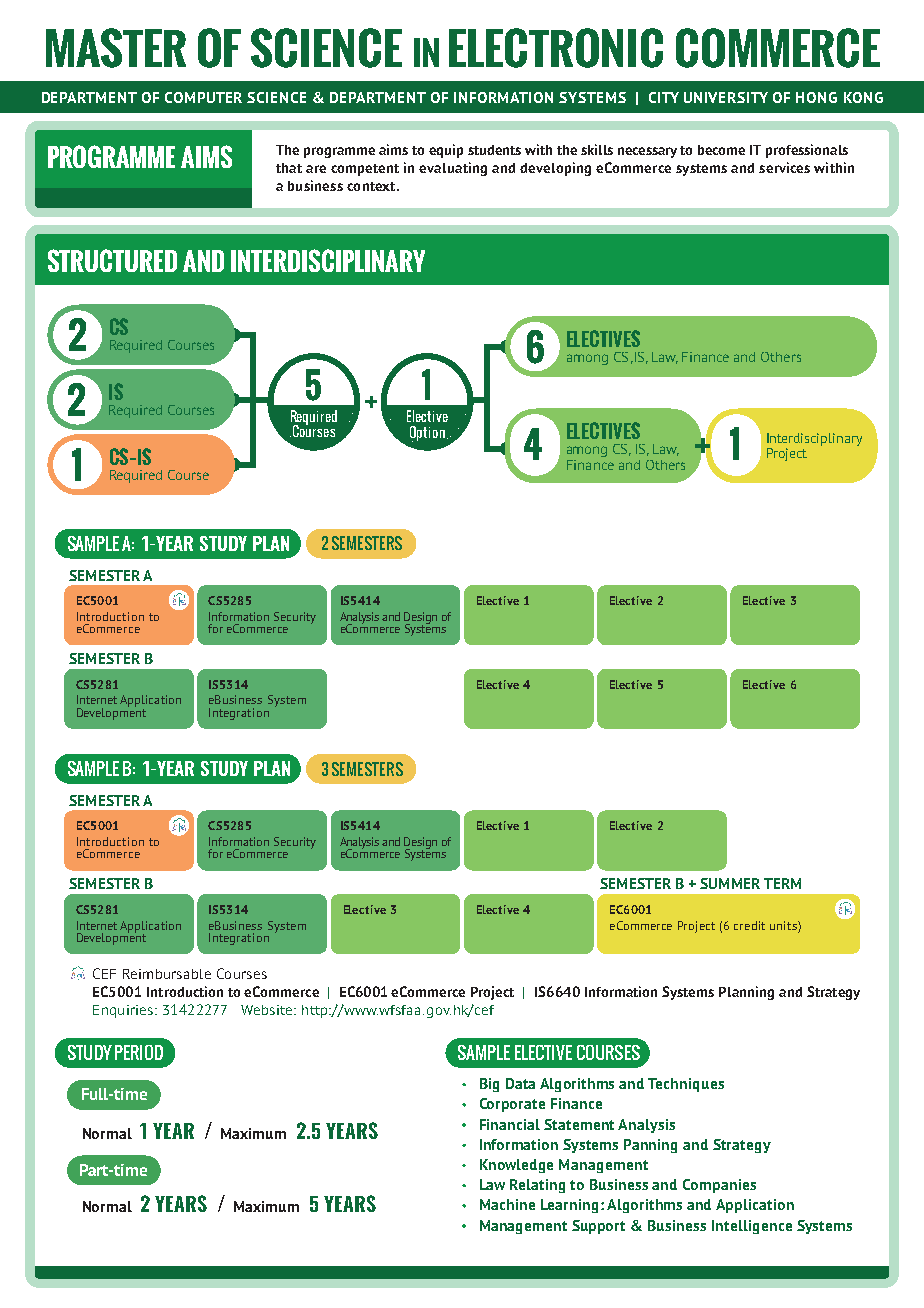 Image resolution: width=924 pixels, height=1308 pixels. Describe the element at coordinates (749, 925) in the image. I see `credit` at that location.
